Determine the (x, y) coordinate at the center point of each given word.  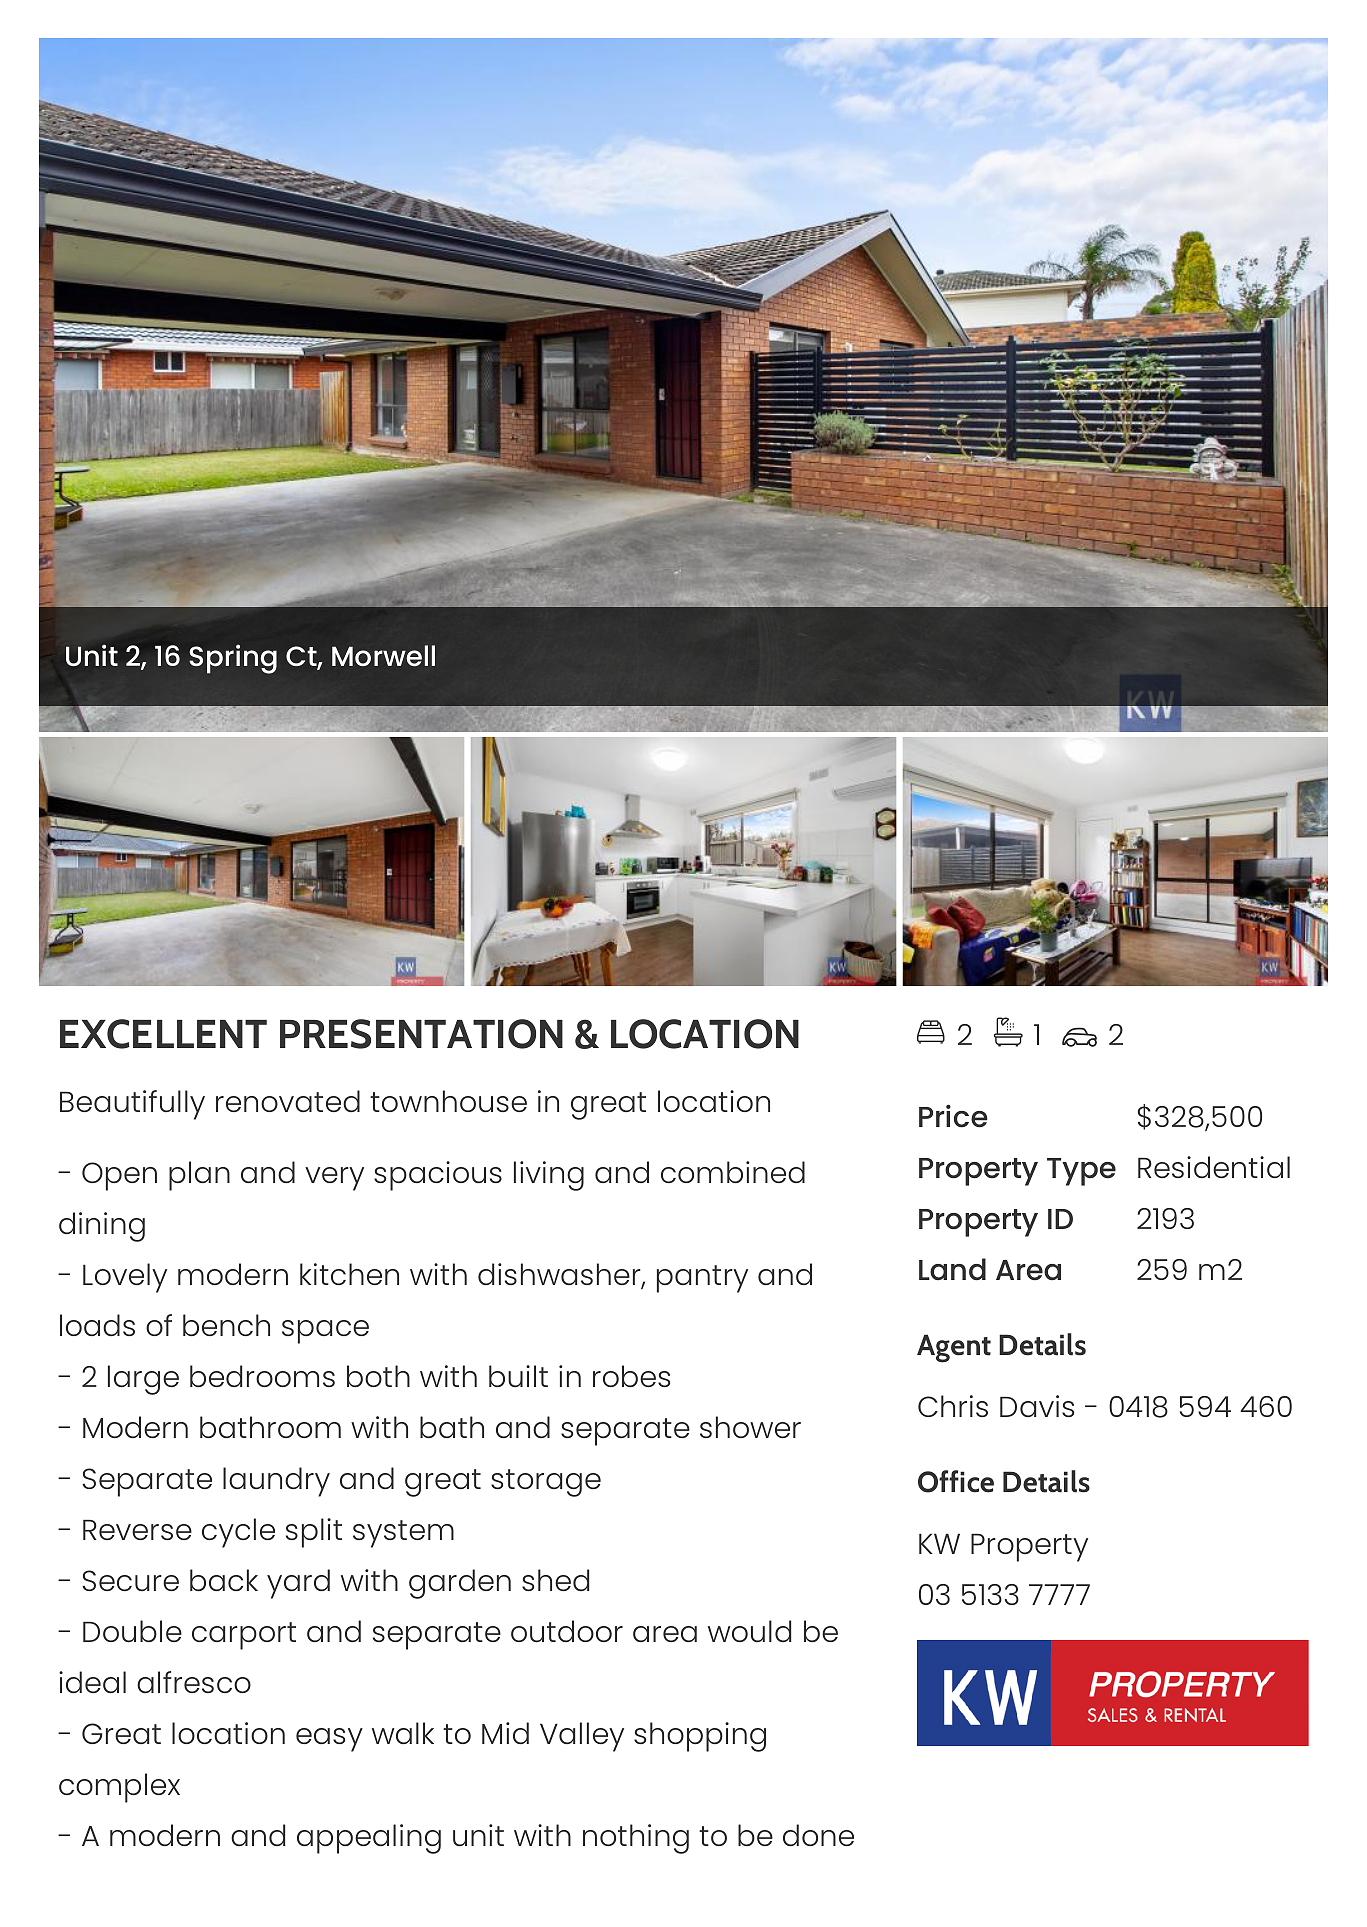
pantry (702, 1279)
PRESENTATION (421, 1034)
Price (953, 1116)
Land (952, 1269)
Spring (233, 659)
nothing (636, 1839)
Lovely (125, 1278)
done (818, 1835)
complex (119, 1788)
